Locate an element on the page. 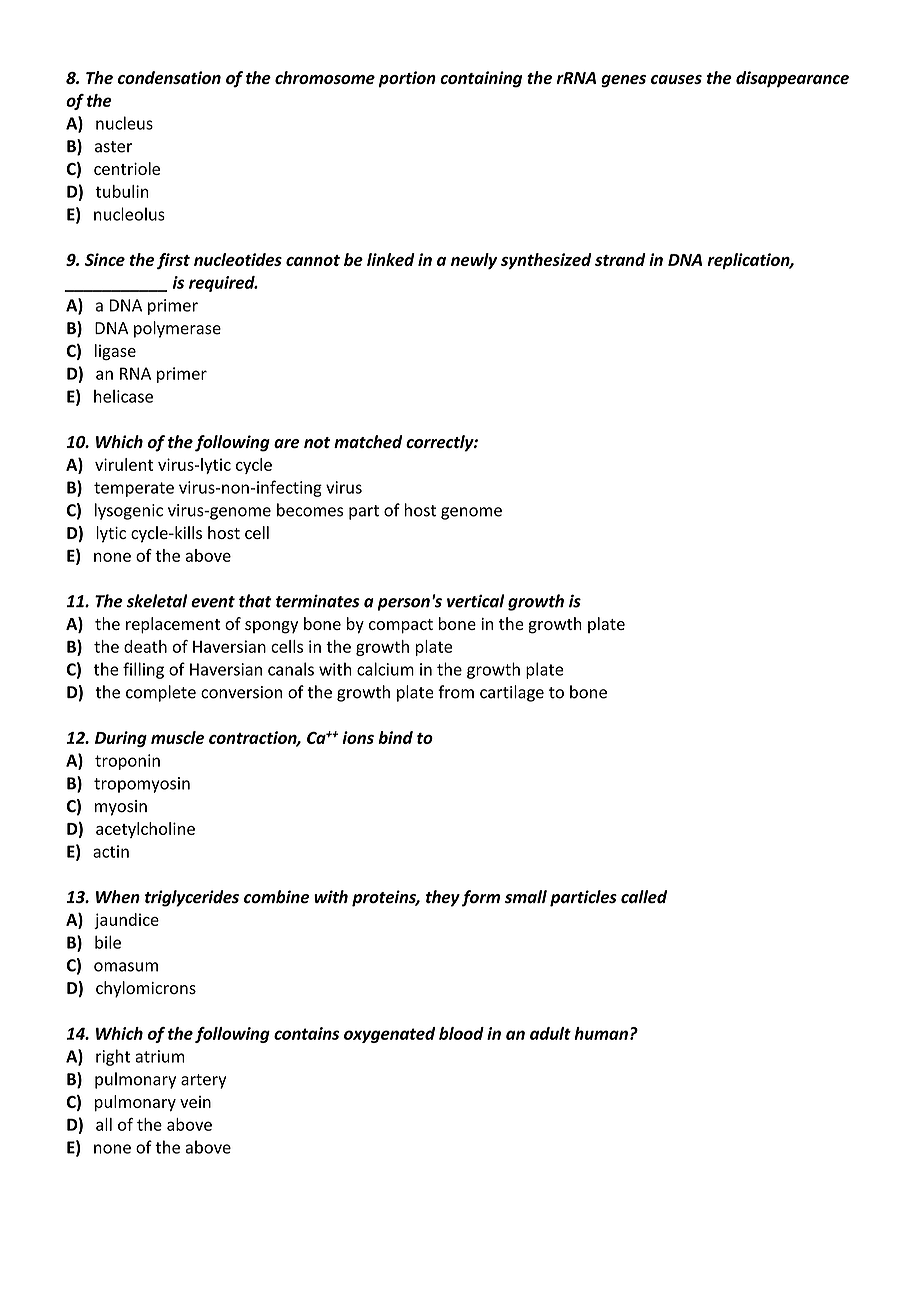  causes is located at coordinates (676, 79).
